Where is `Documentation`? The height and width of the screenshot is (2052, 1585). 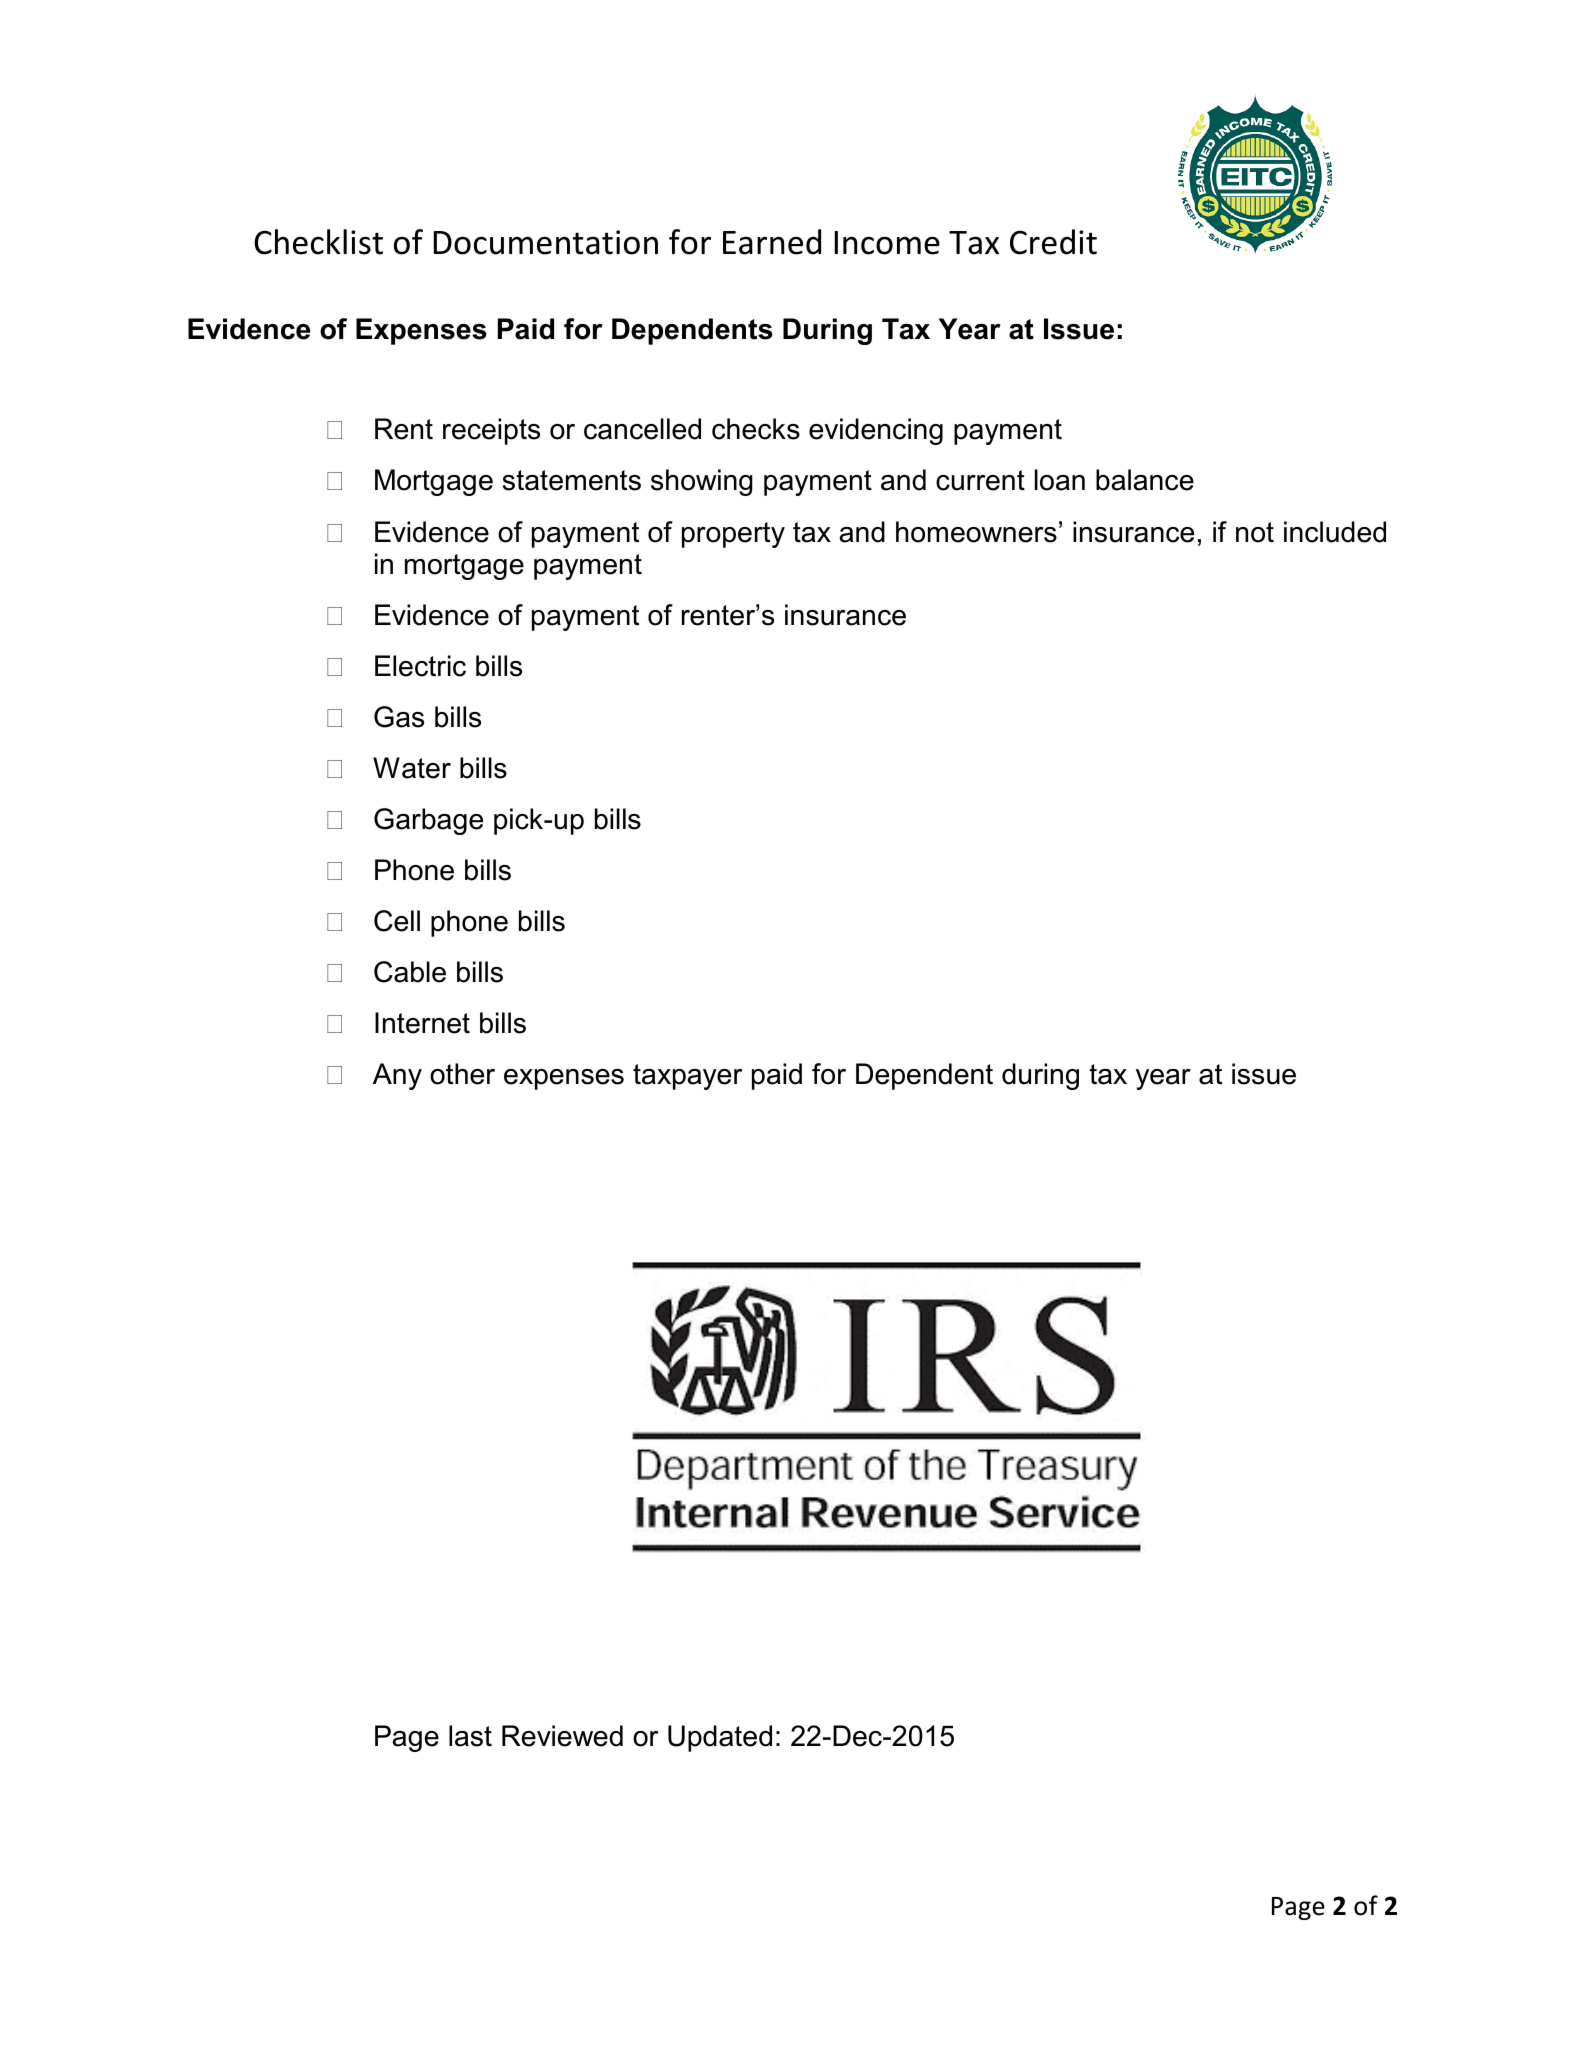 Documentation is located at coordinates (545, 242).
